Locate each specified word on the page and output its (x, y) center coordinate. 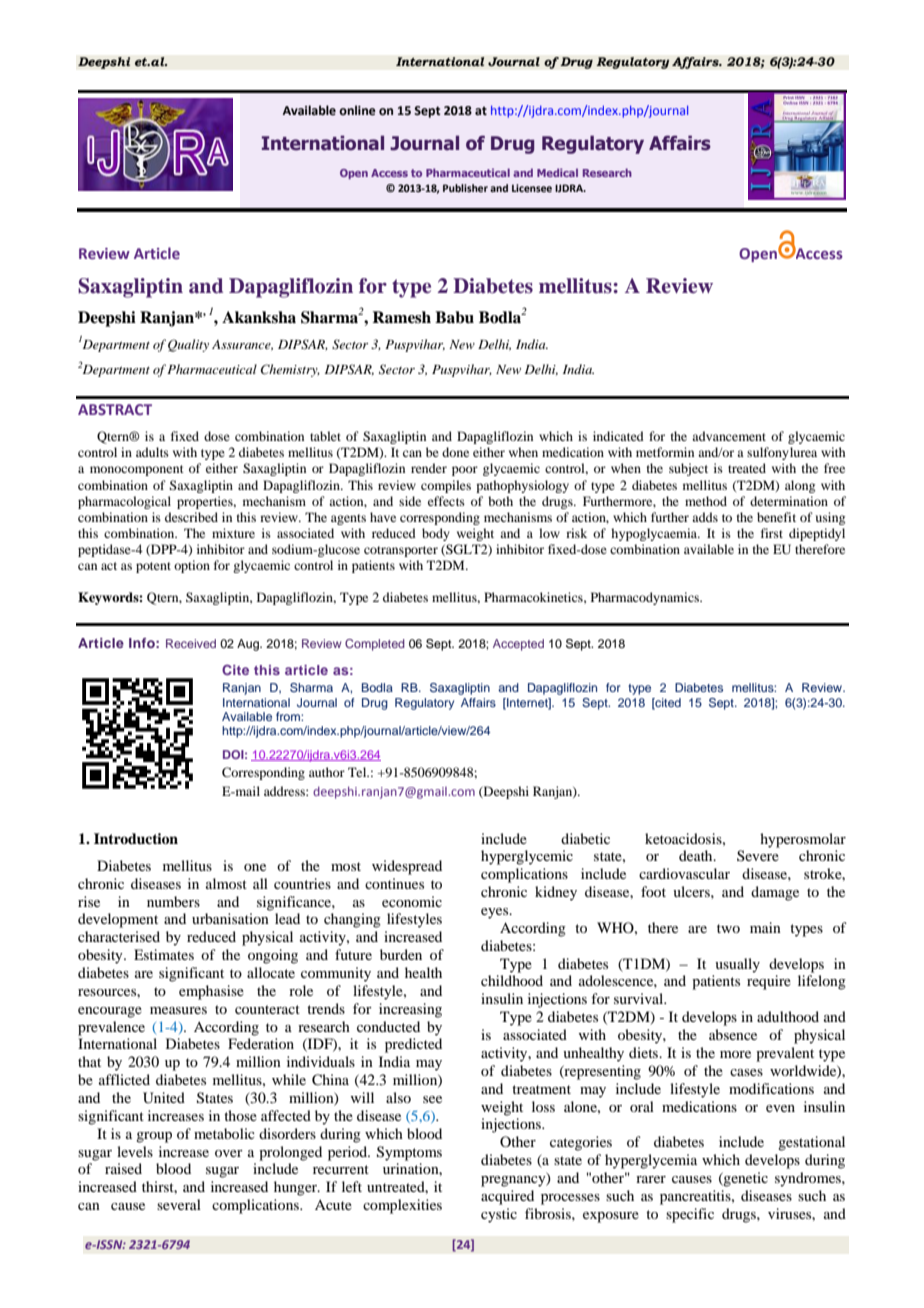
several (179, 1204)
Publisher (465, 188)
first (772, 533)
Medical (557, 172)
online (357, 110)
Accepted (518, 645)
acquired (507, 1197)
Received (191, 643)
